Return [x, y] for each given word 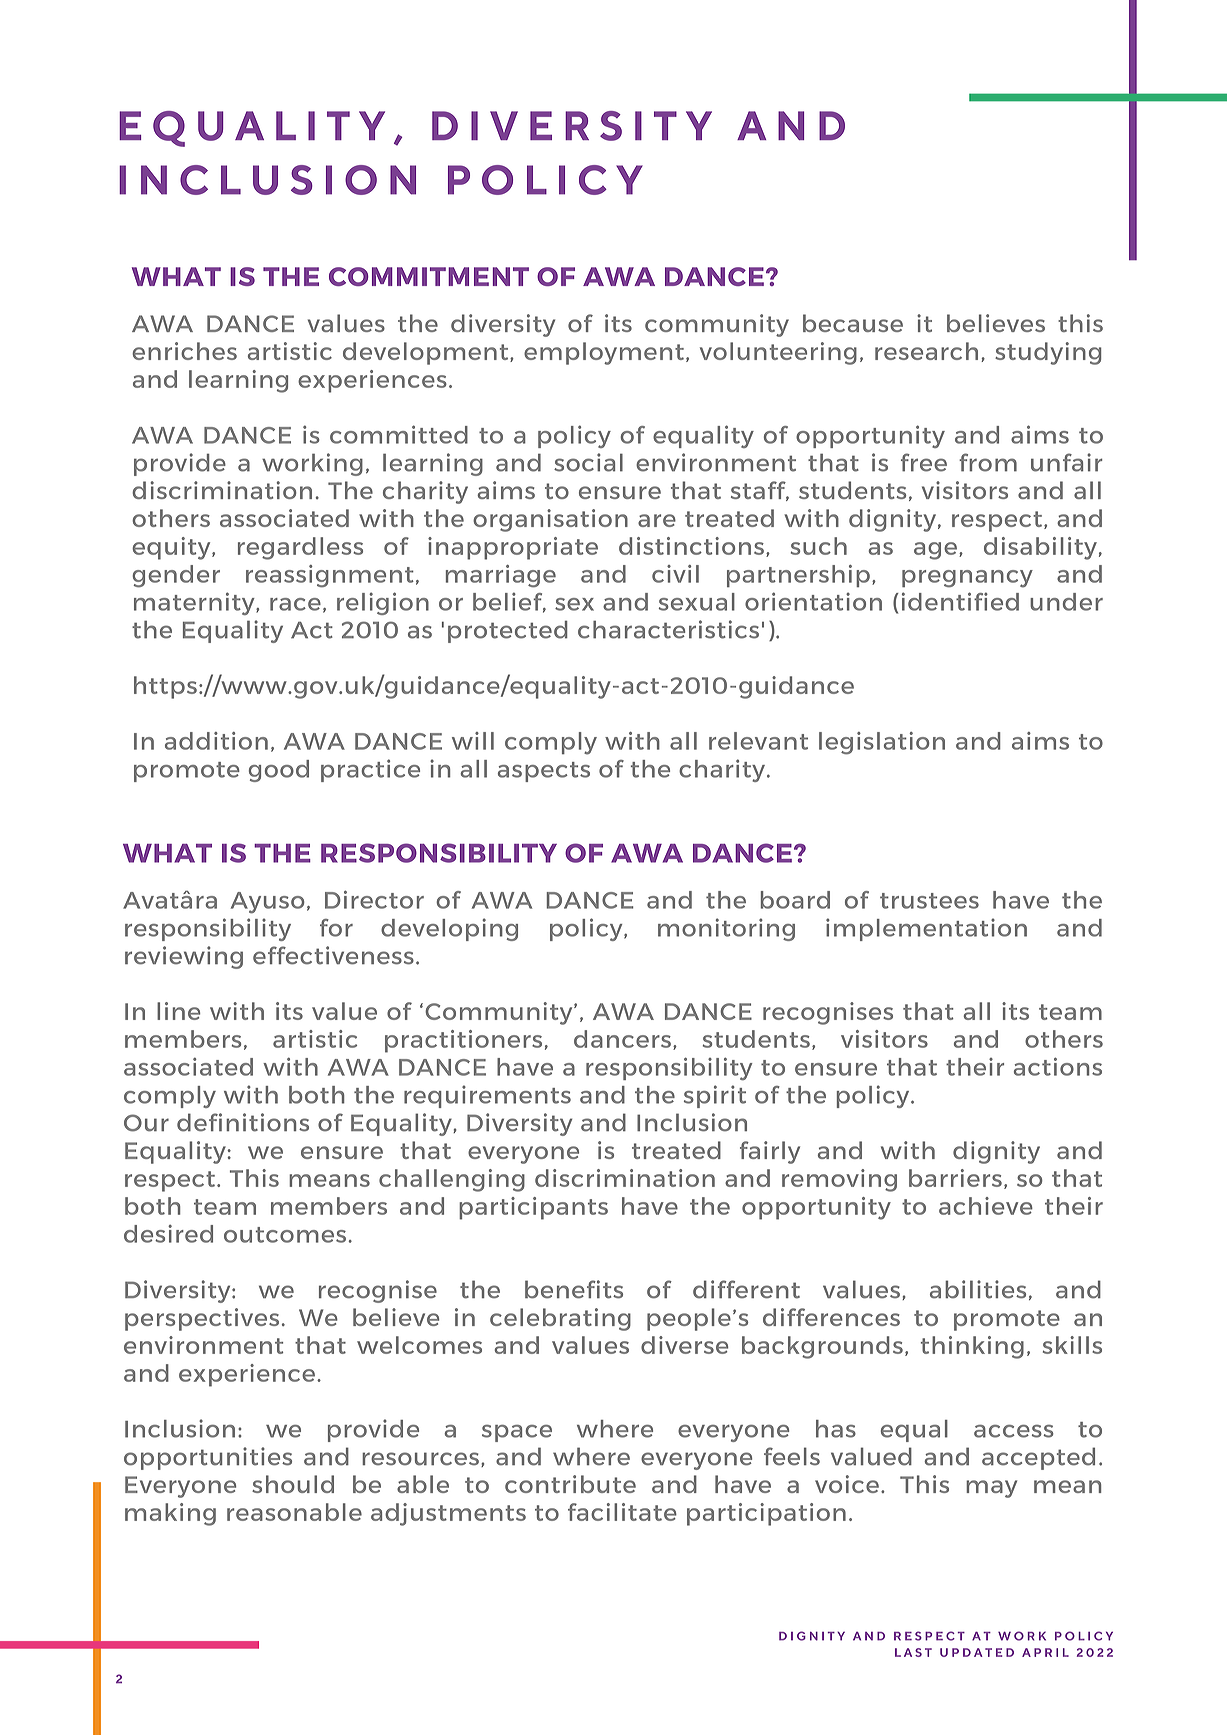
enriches [184, 351]
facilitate [622, 1512]
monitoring [726, 929]
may [991, 1489]
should [293, 1484]
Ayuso [268, 903]
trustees [929, 901]
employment [604, 353]
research [926, 351]
